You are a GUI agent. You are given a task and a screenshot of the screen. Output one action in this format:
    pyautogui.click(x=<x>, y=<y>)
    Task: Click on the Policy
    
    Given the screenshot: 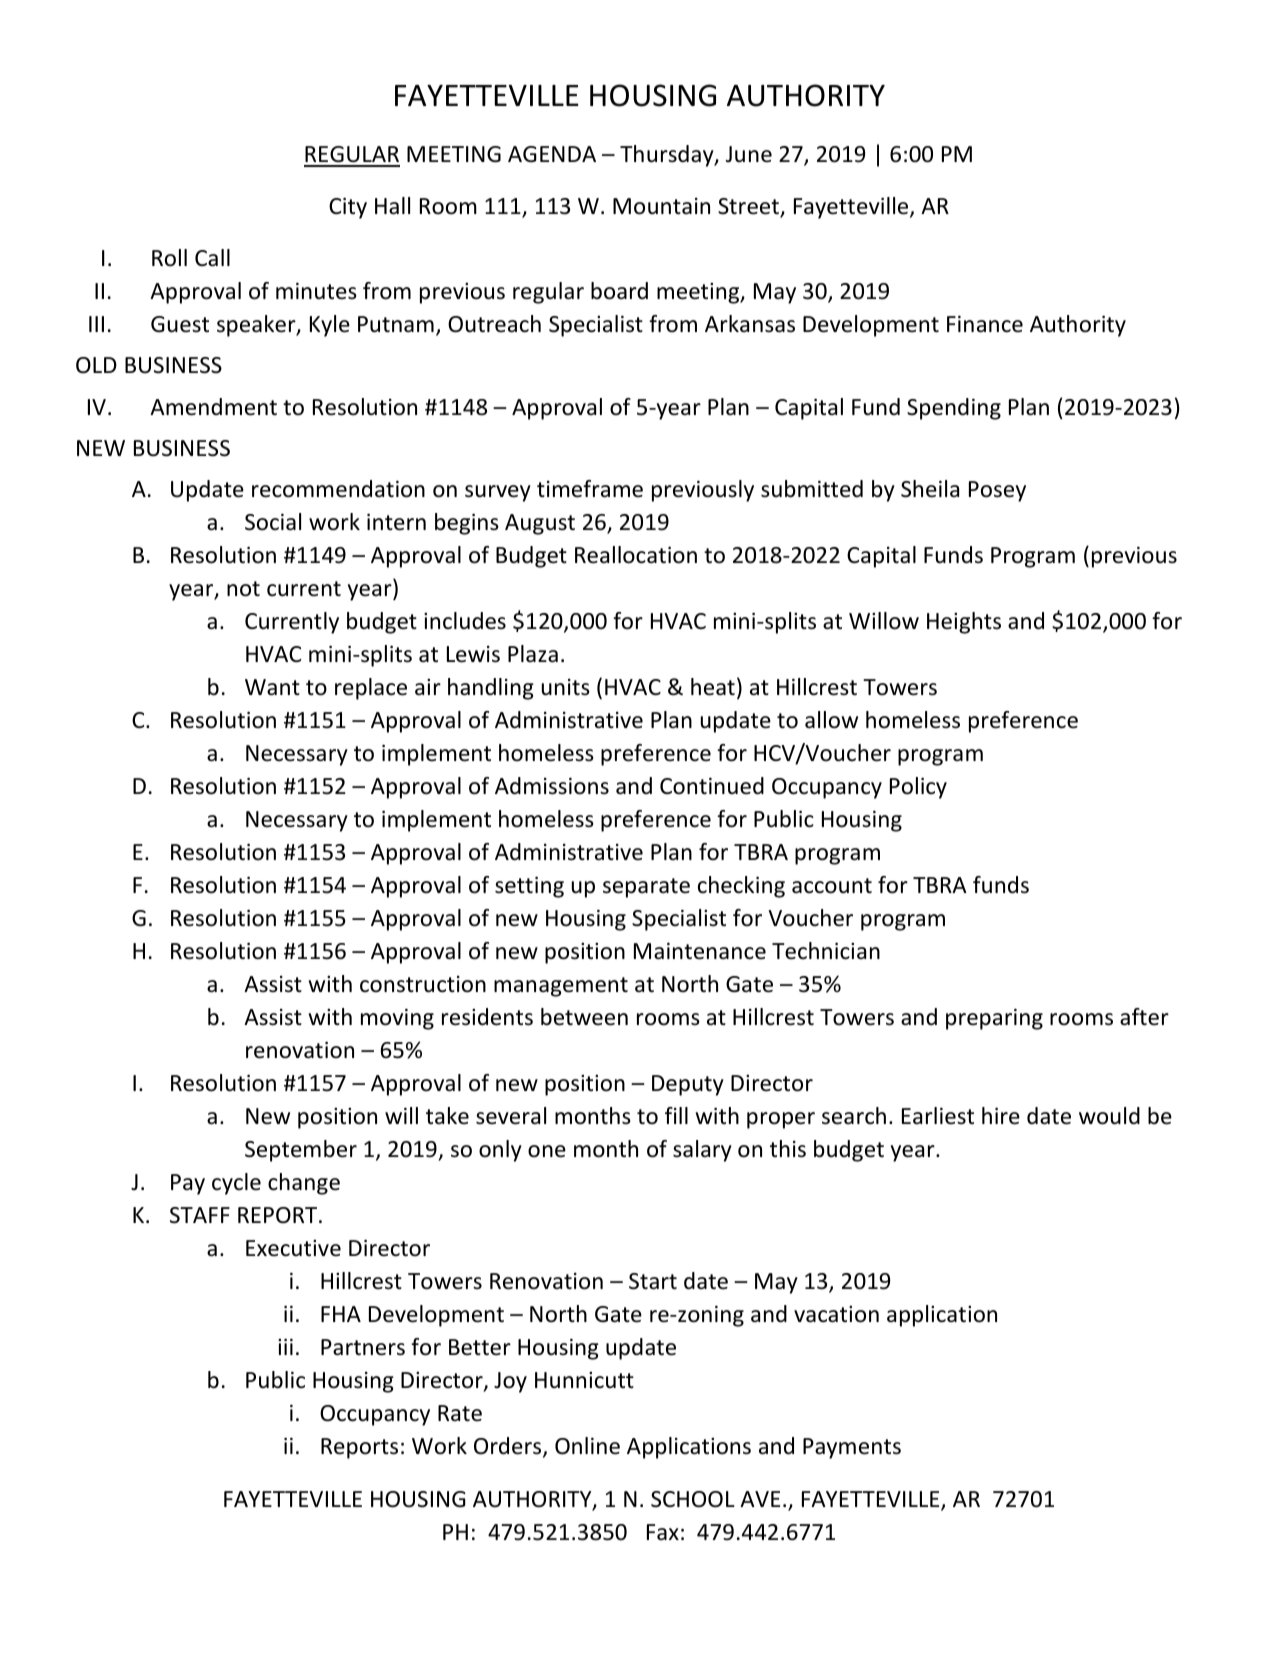 What is the action you would take?
    pyautogui.click(x=918, y=788)
